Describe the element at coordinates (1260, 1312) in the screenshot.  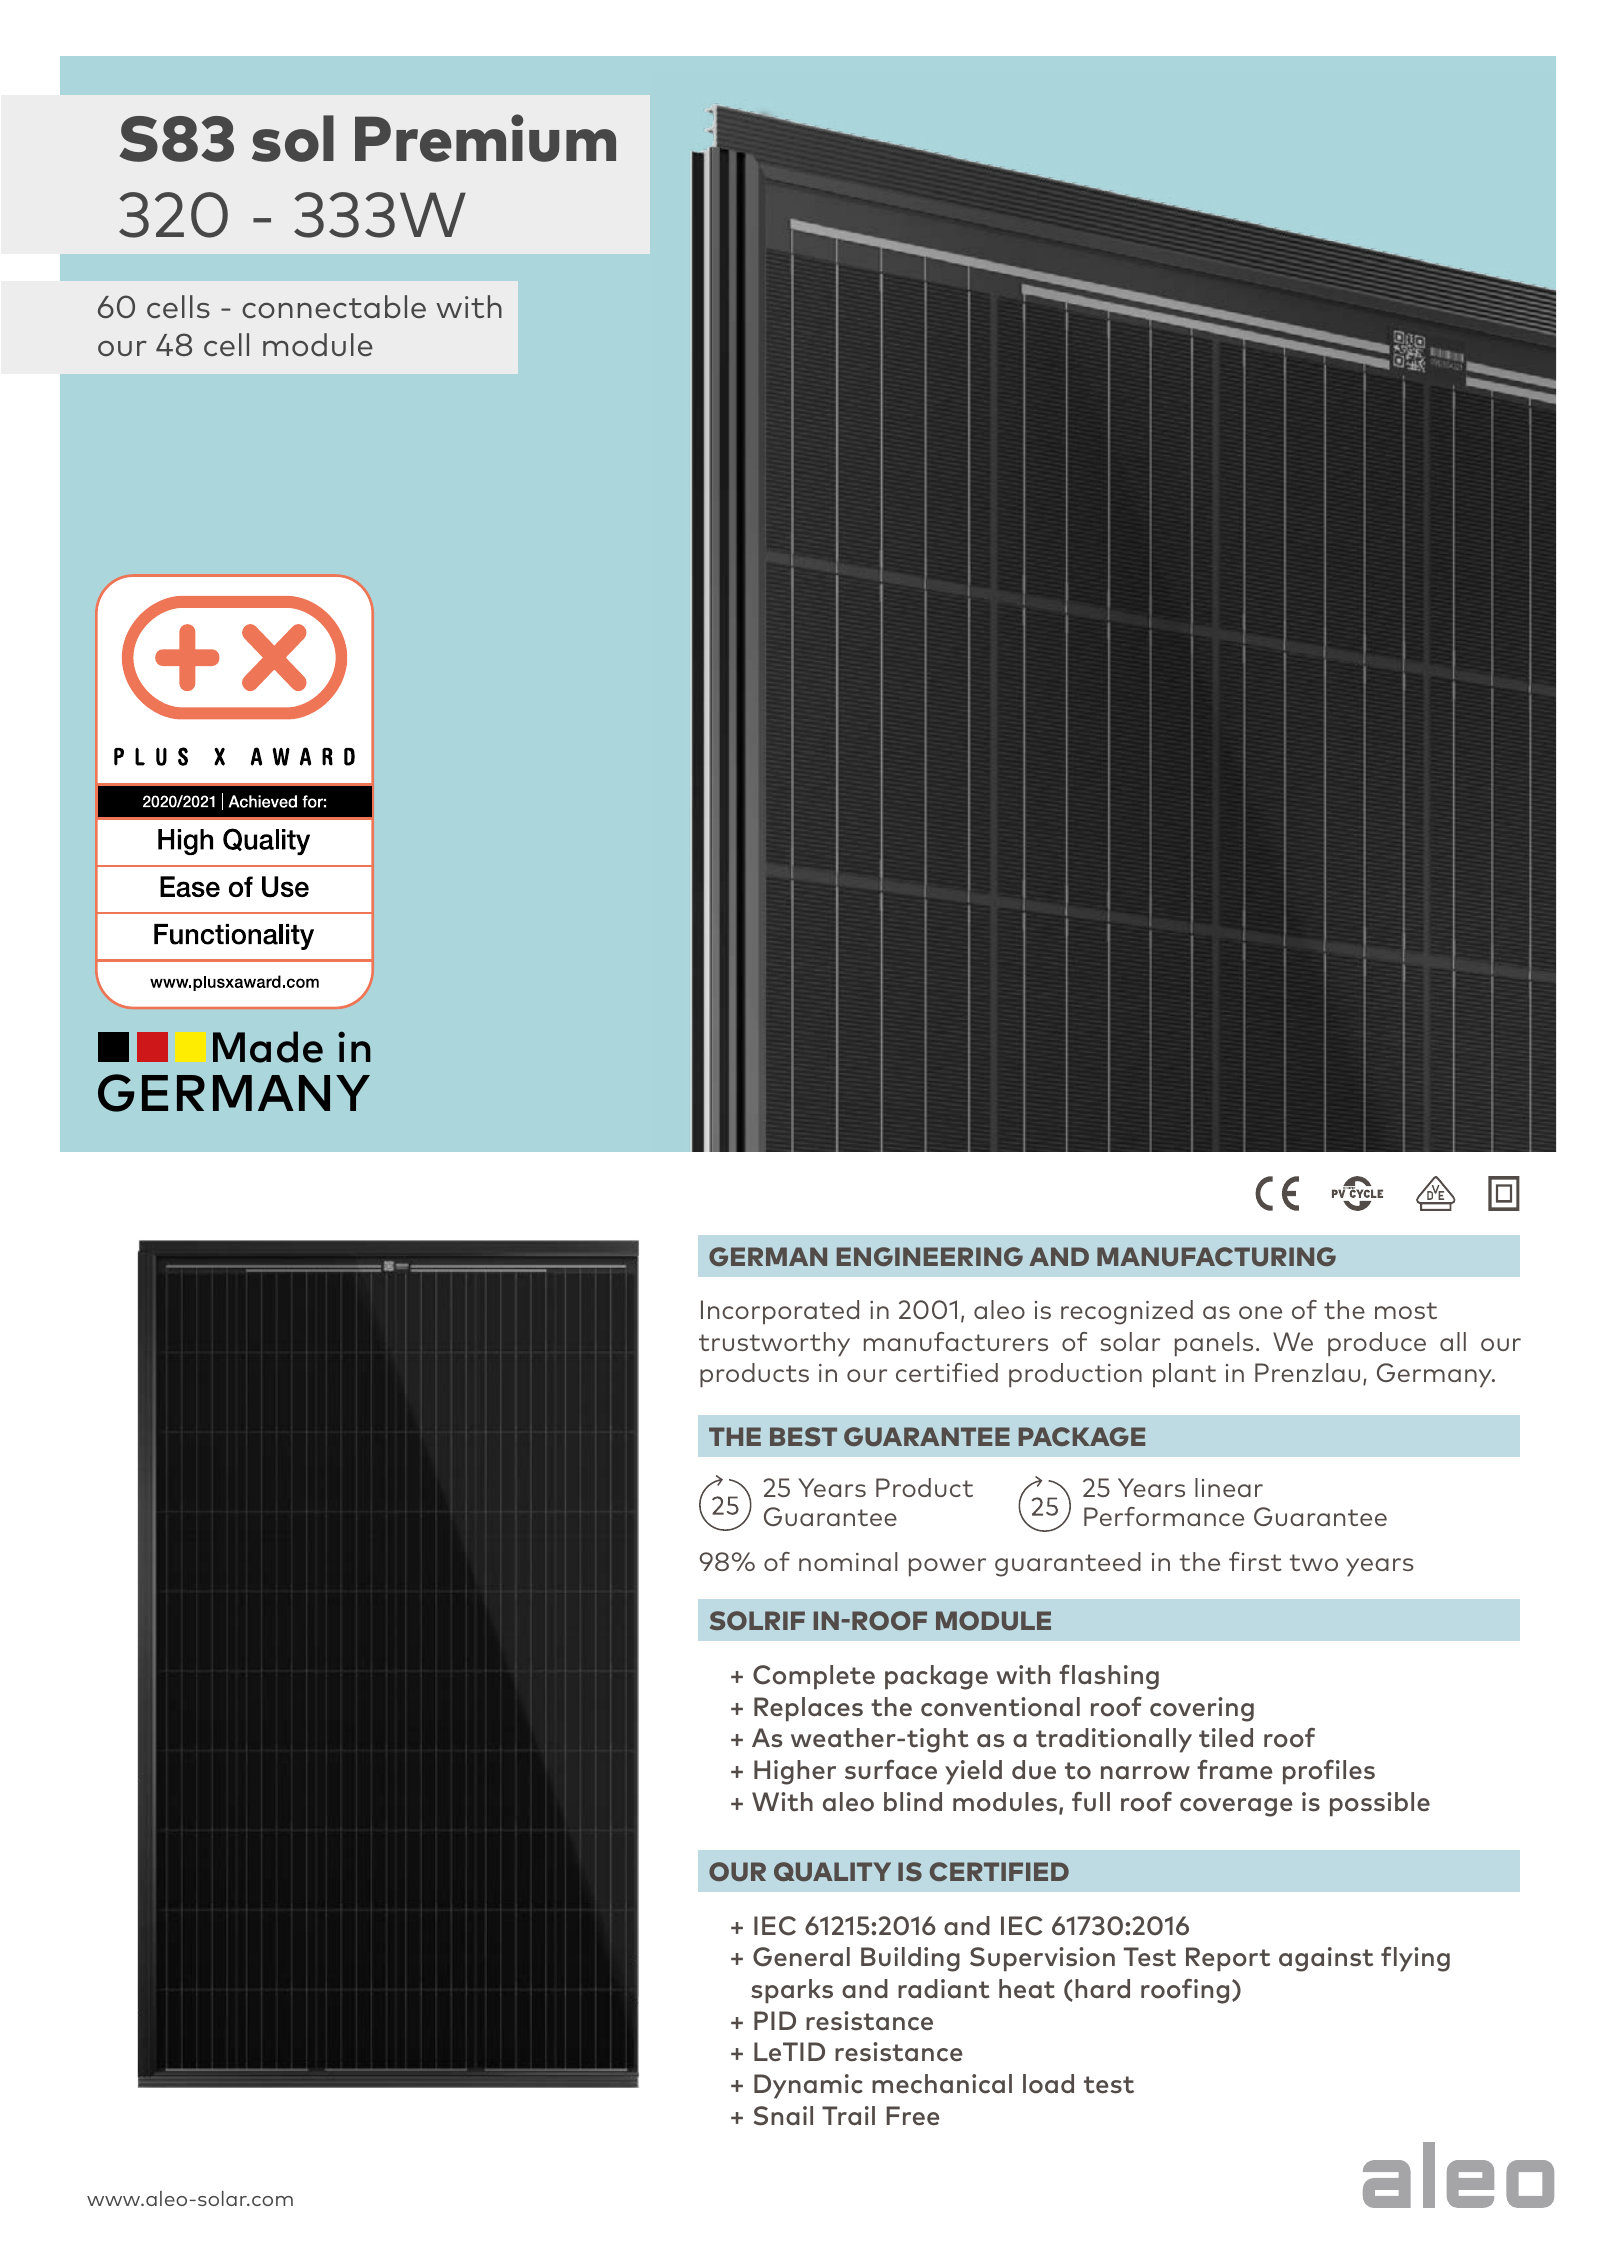
I see `one` at that location.
